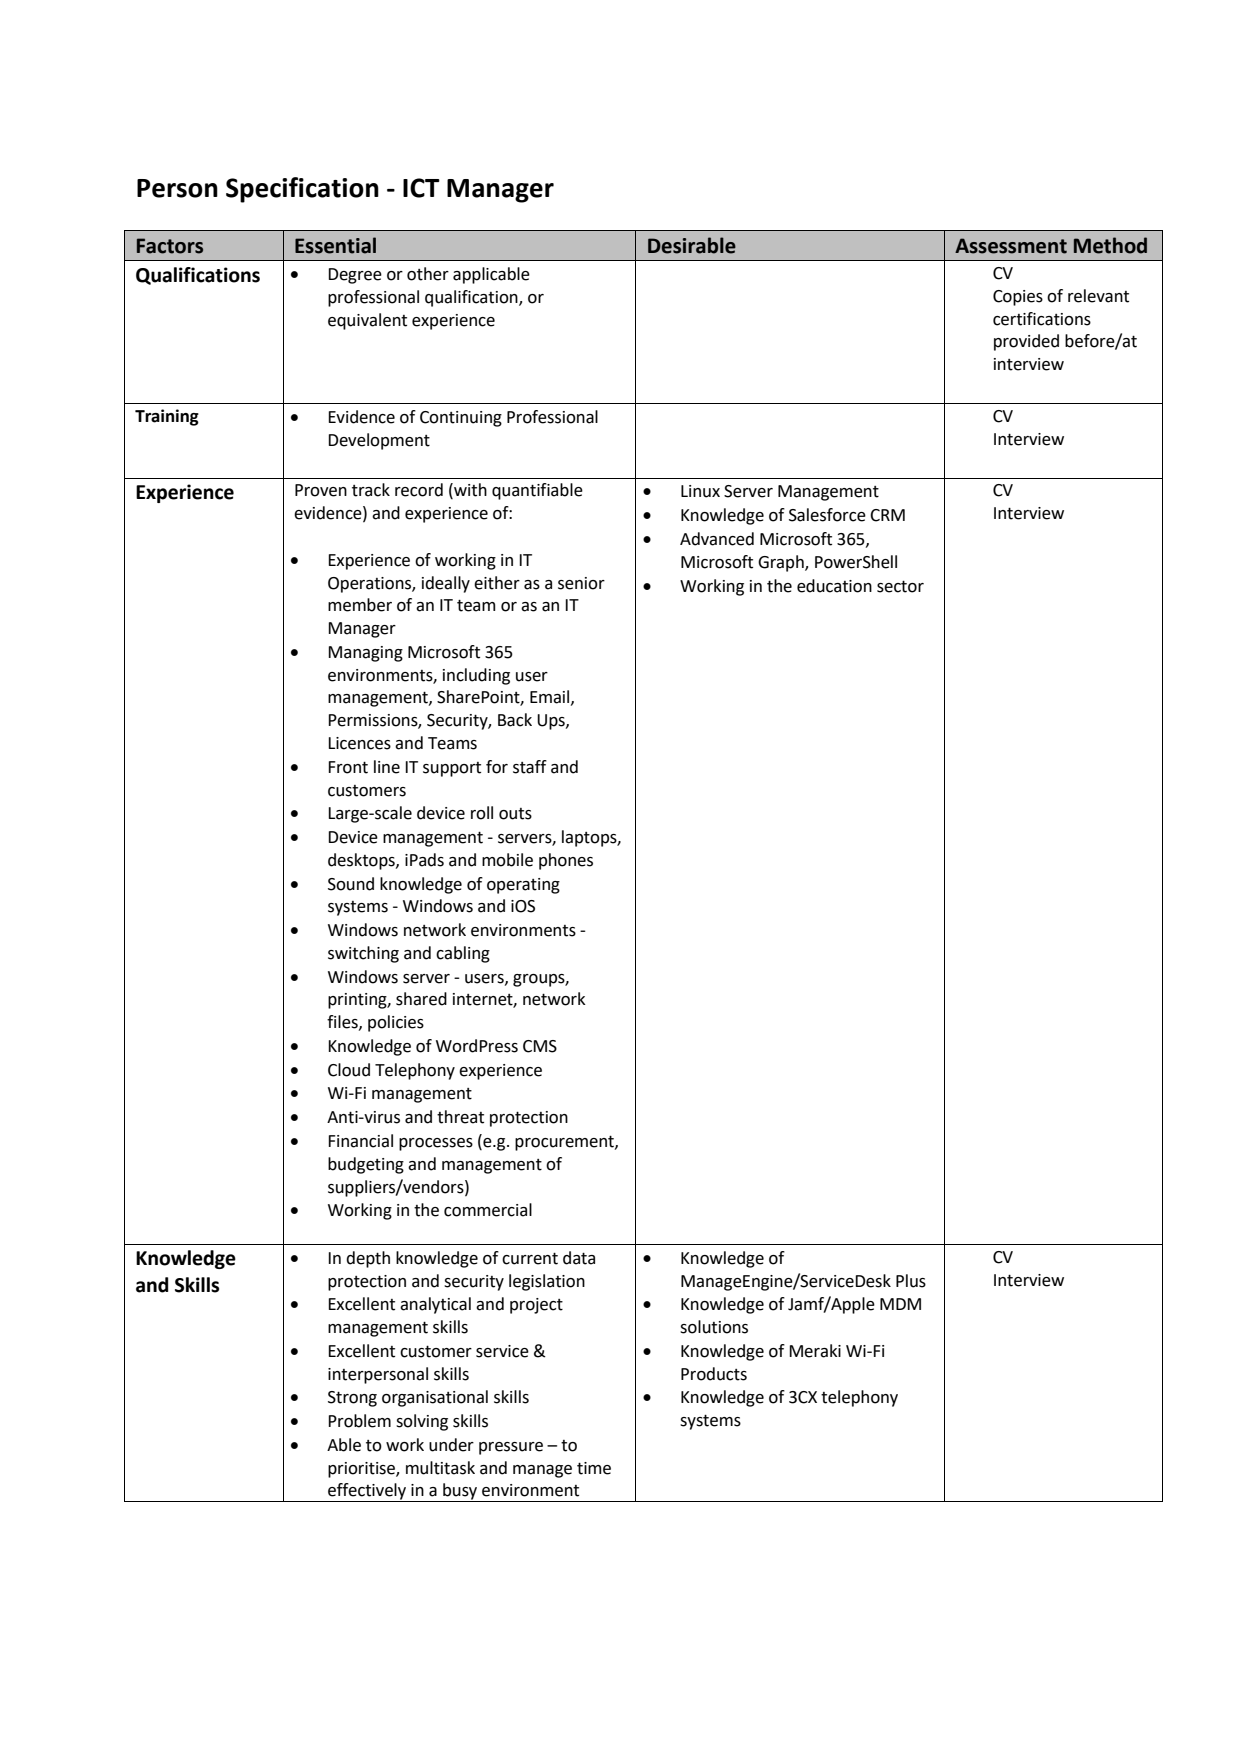  Describe the element at coordinates (302, 190) in the screenshot. I see `Specification` at that location.
